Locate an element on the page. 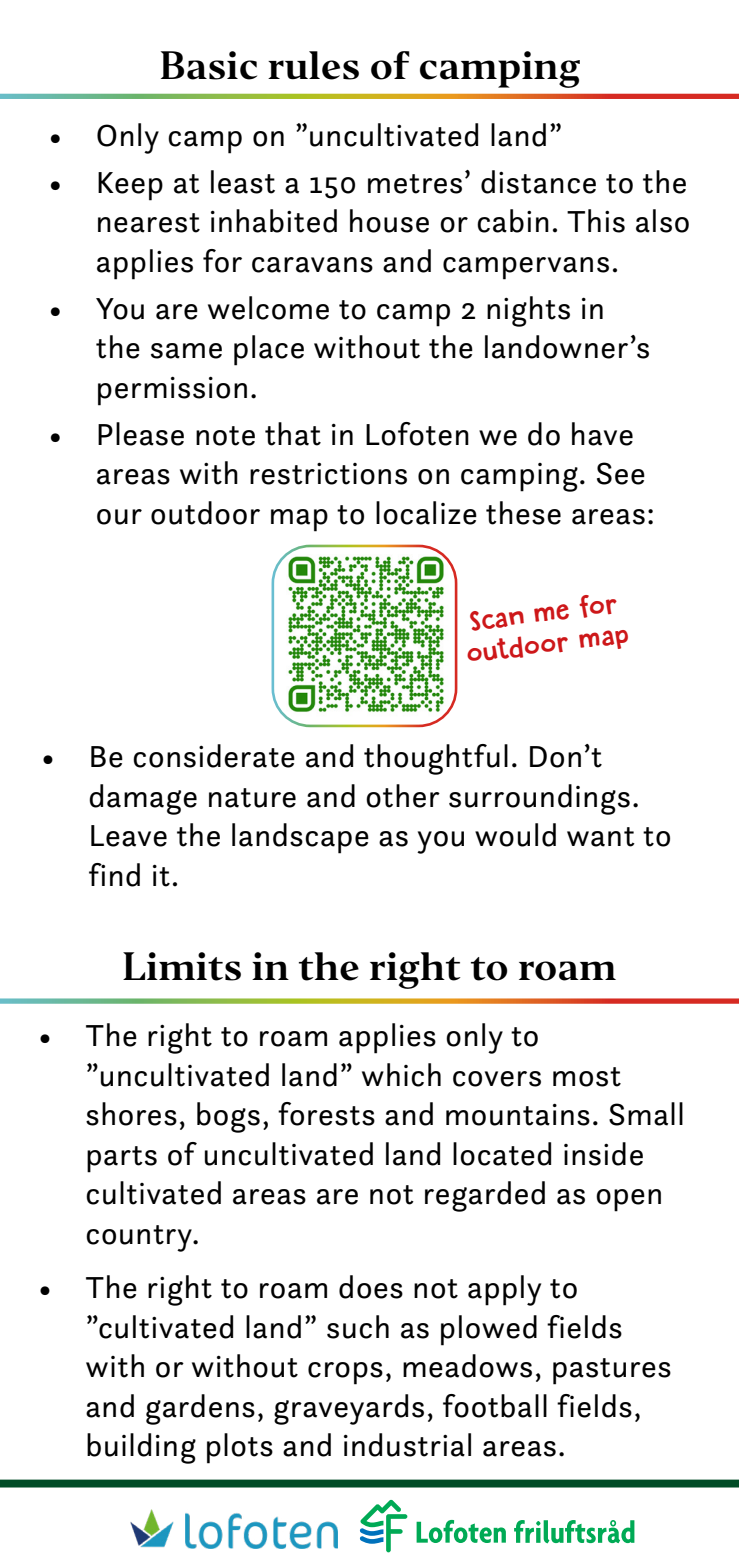  restrictions is located at coordinates (328, 474).
